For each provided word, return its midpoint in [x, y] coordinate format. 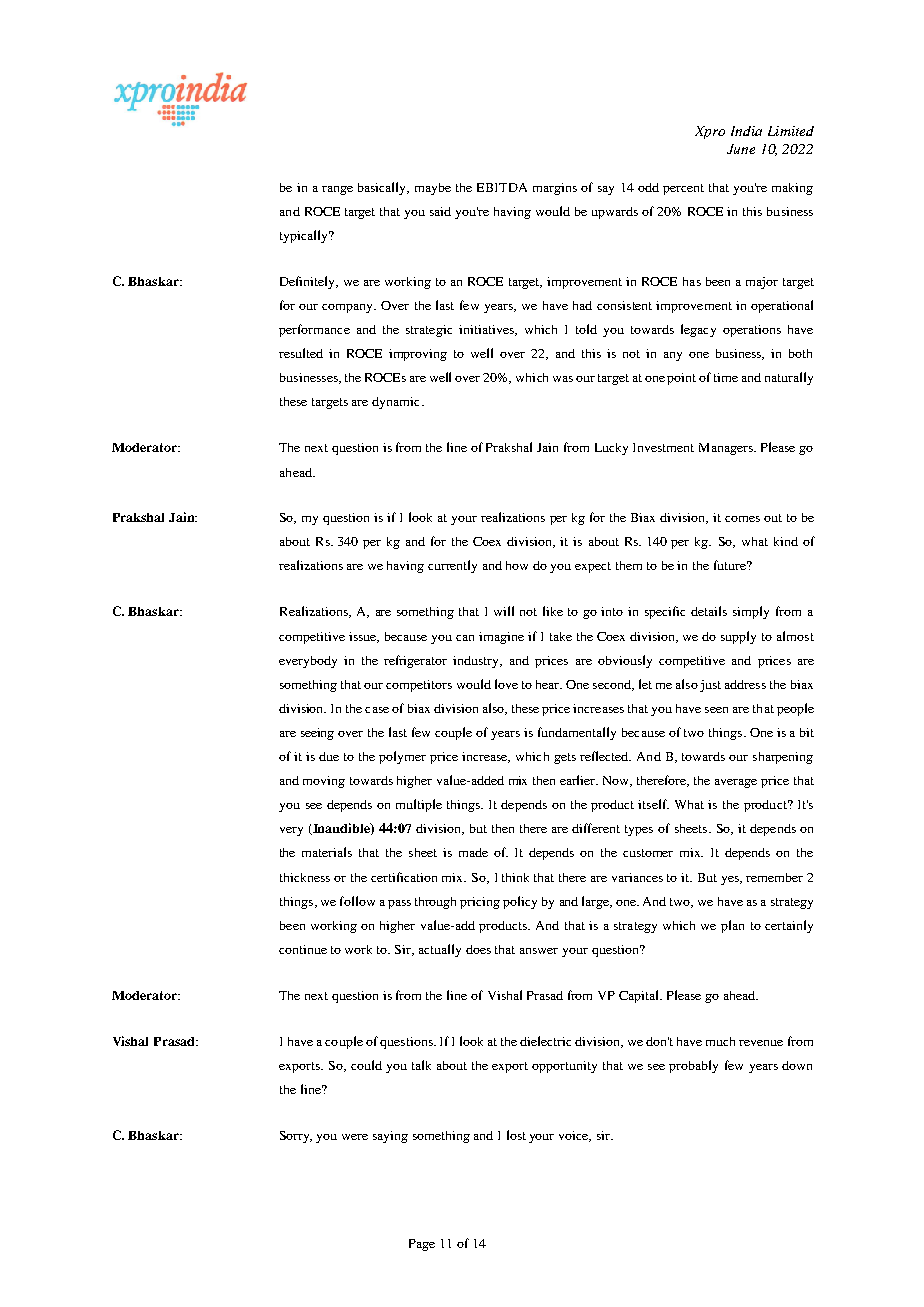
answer [539, 951]
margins [555, 189]
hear [549, 684]
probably [693, 1066]
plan [732, 926]
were [355, 1137]
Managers [727, 449]
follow [357, 901]
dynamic [397, 403]
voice [575, 1136]
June [741, 149]
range [337, 190]
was [563, 379]
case [377, 710]
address [745, 684]
